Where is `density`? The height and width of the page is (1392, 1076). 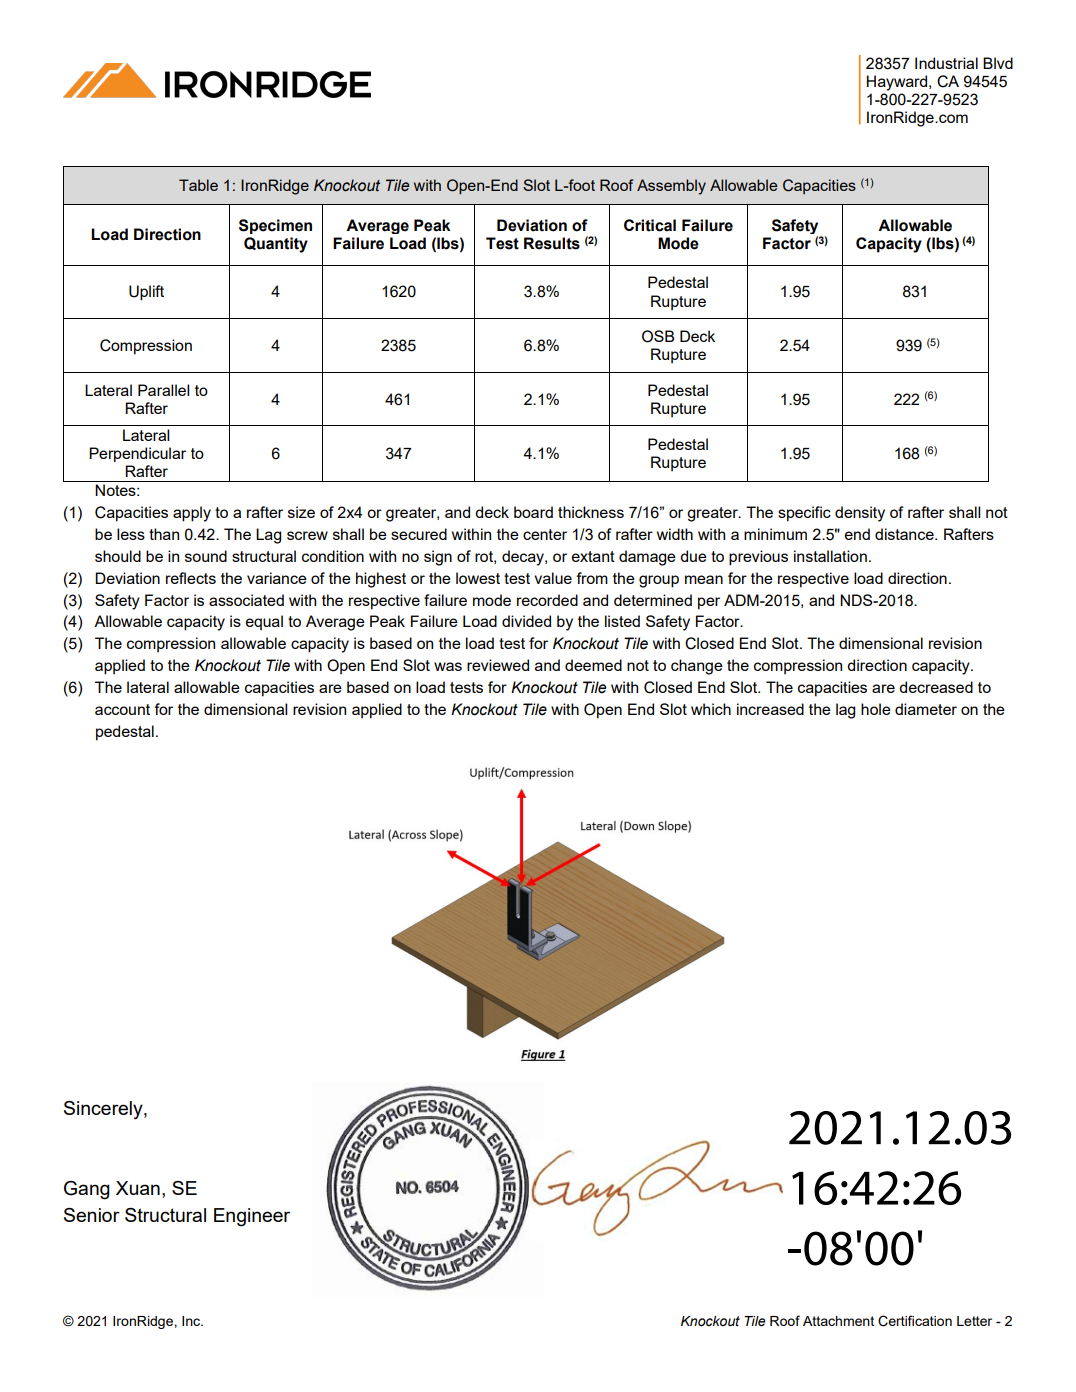
density is located at coordinates (860, 514).
